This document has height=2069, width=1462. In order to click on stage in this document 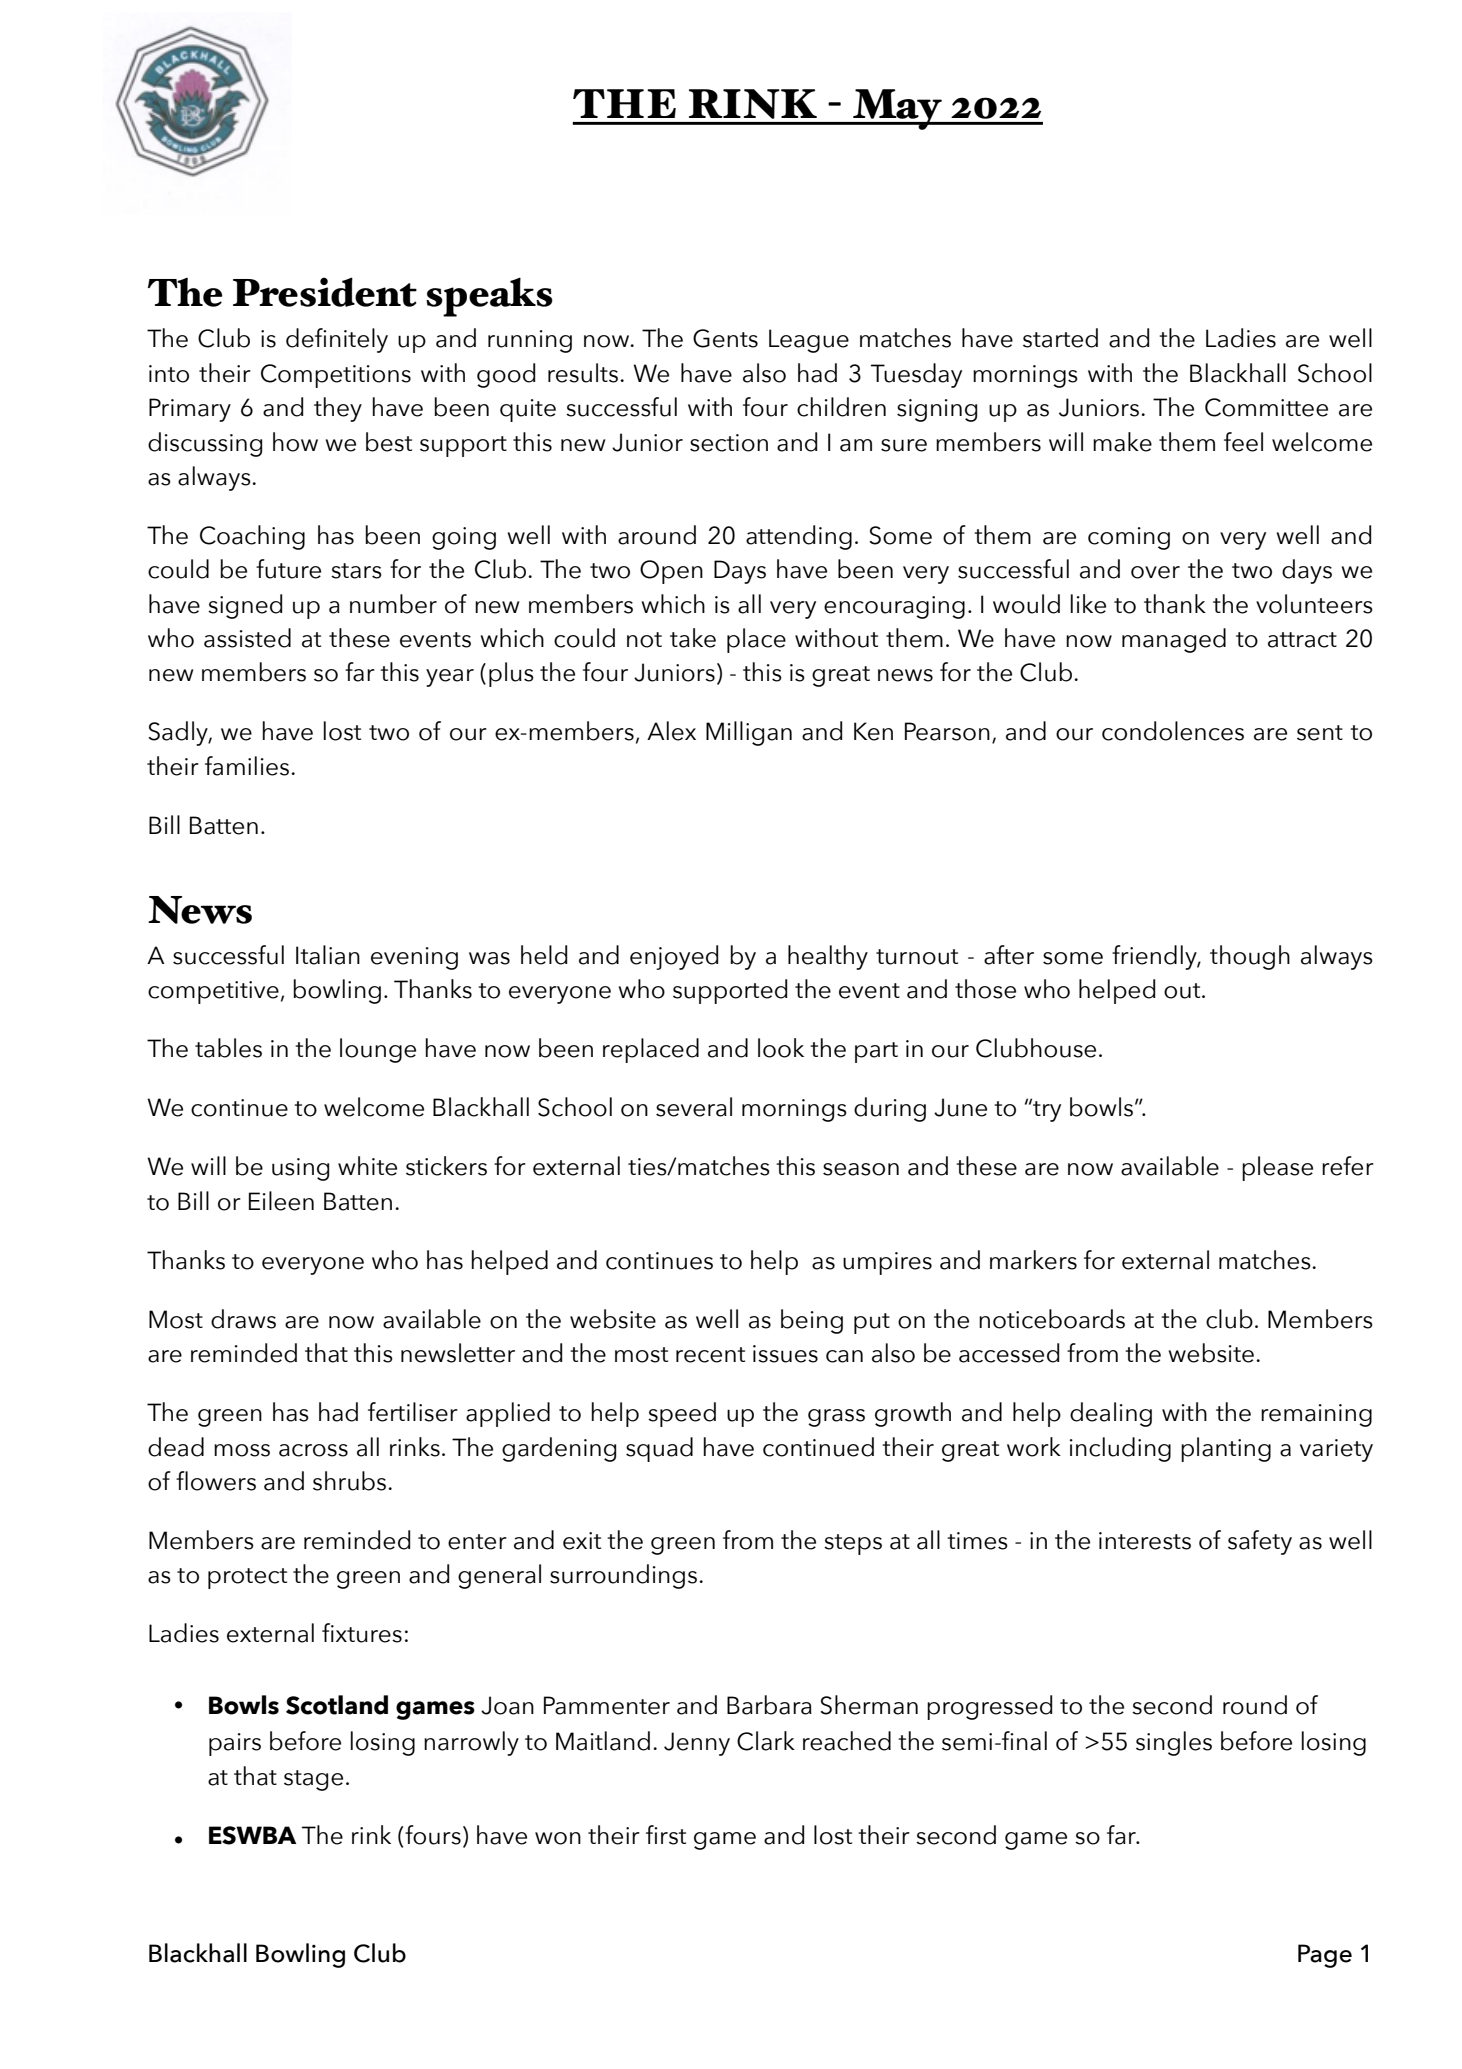, I will do `click(313, 1780)`.
